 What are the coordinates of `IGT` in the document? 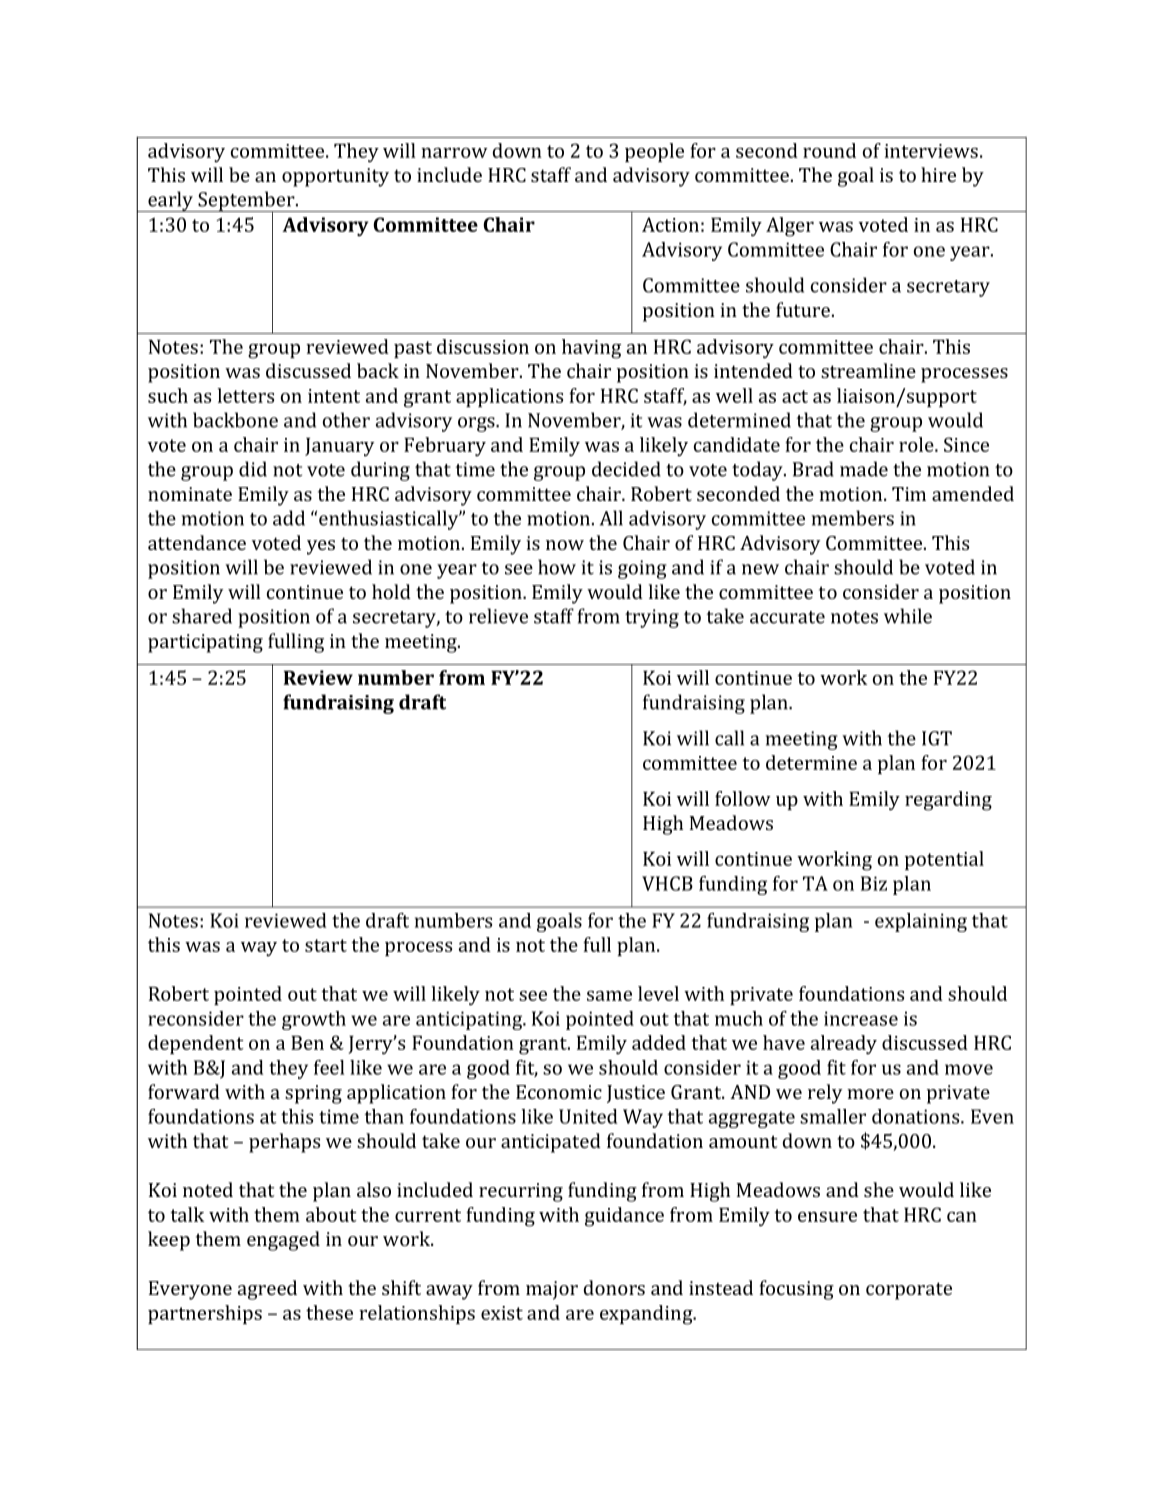 It's located at (937, 738).
